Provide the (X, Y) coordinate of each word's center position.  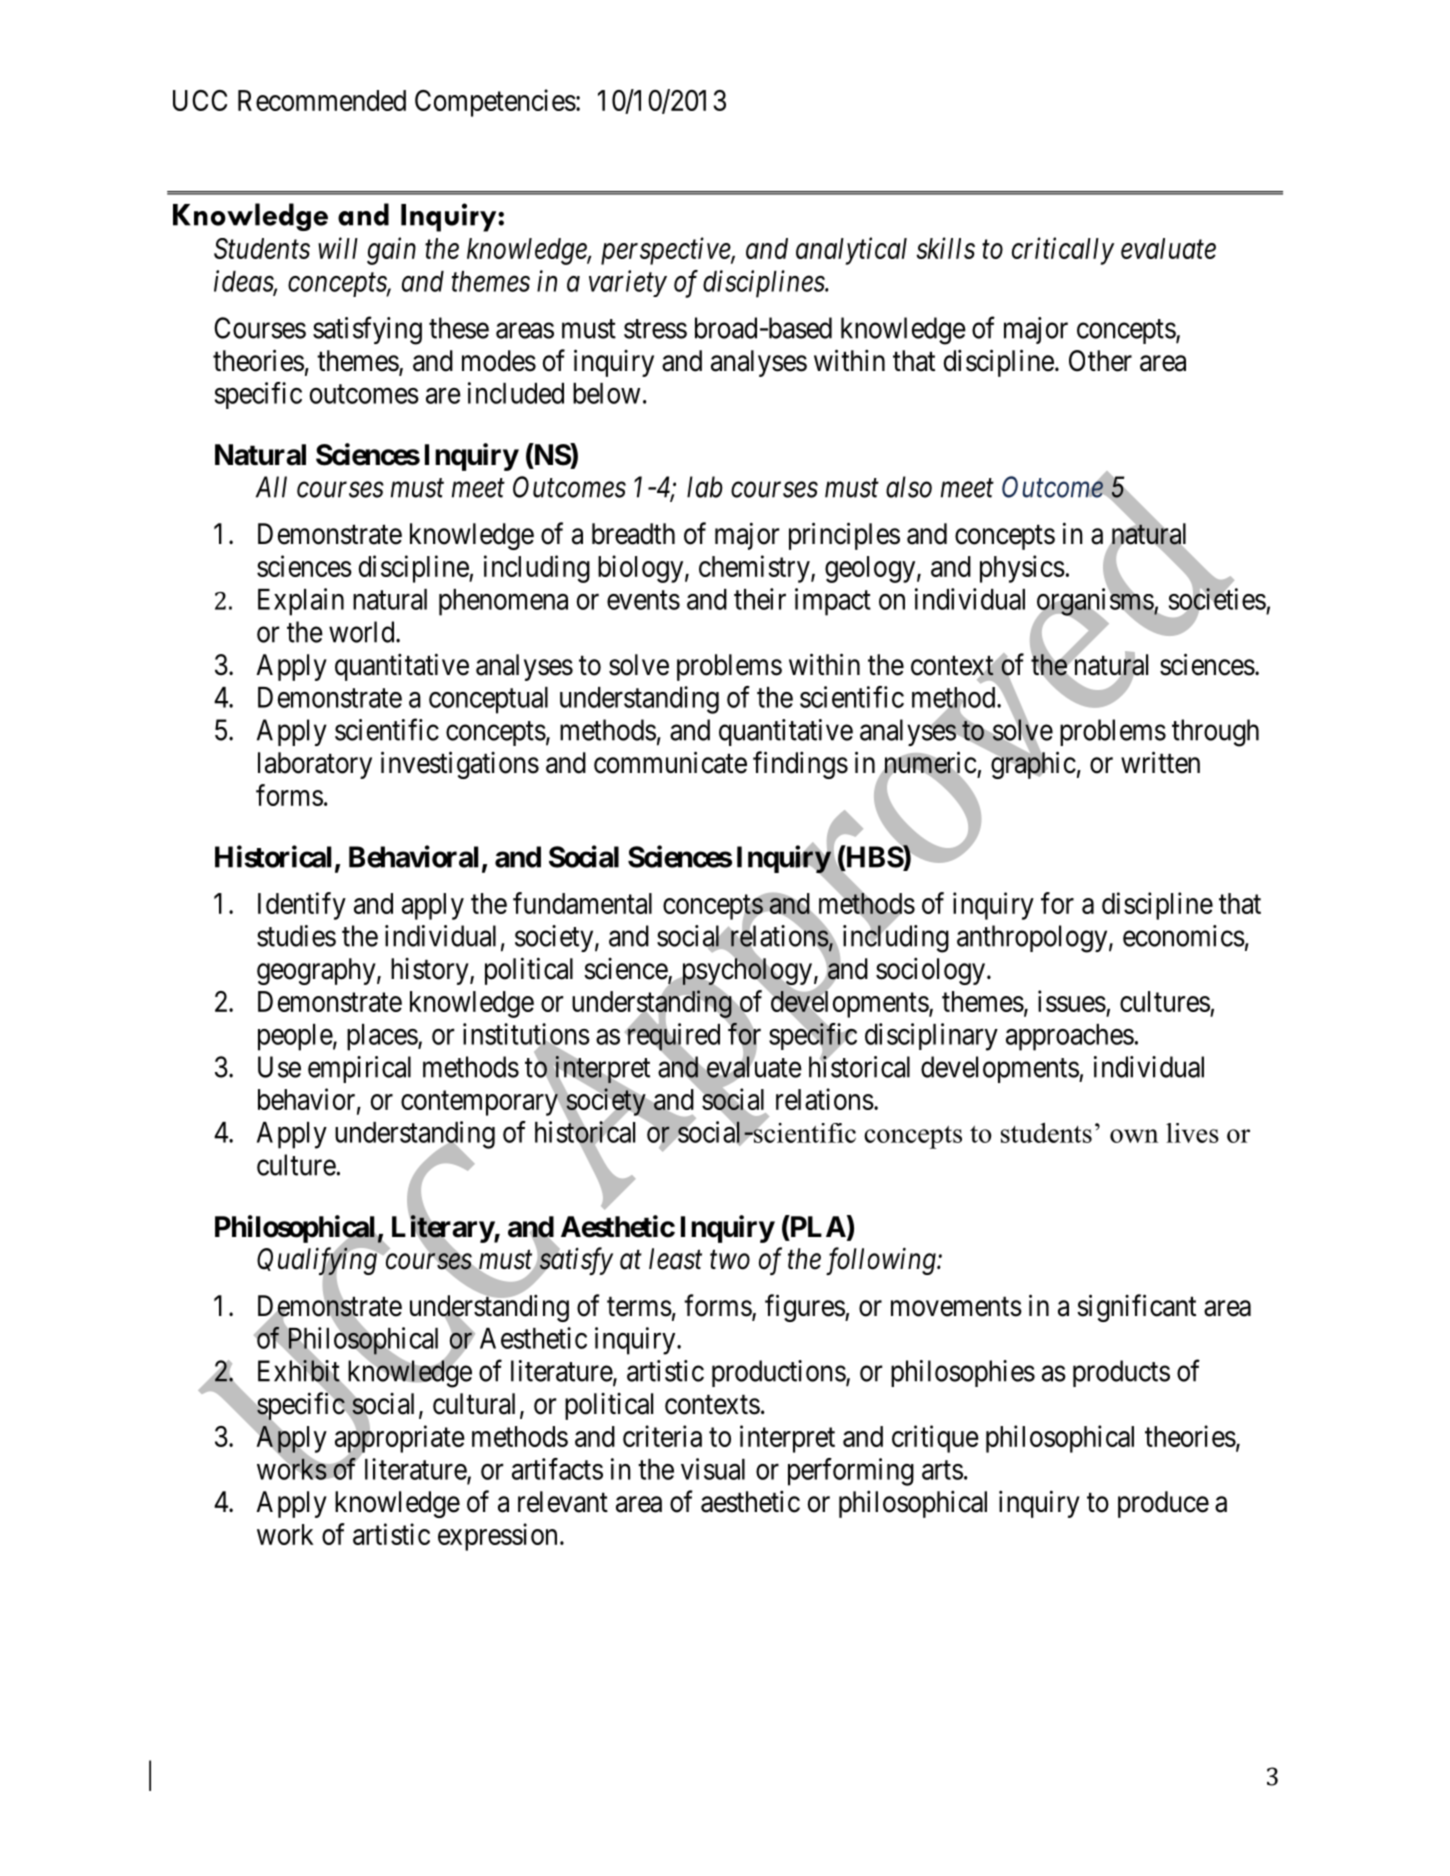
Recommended (322, 100)
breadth (633, 534)
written (1160, 762)
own (1134, 1136)
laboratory (315, 765)
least (675, 1259)
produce (1163, 1504)
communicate (670, 762)
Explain (301, 602)
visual (713, 1469)
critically (1063, 251)
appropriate (400, 1440)
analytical (851, 251)
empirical (359, 1069)
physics (1022, 569)
